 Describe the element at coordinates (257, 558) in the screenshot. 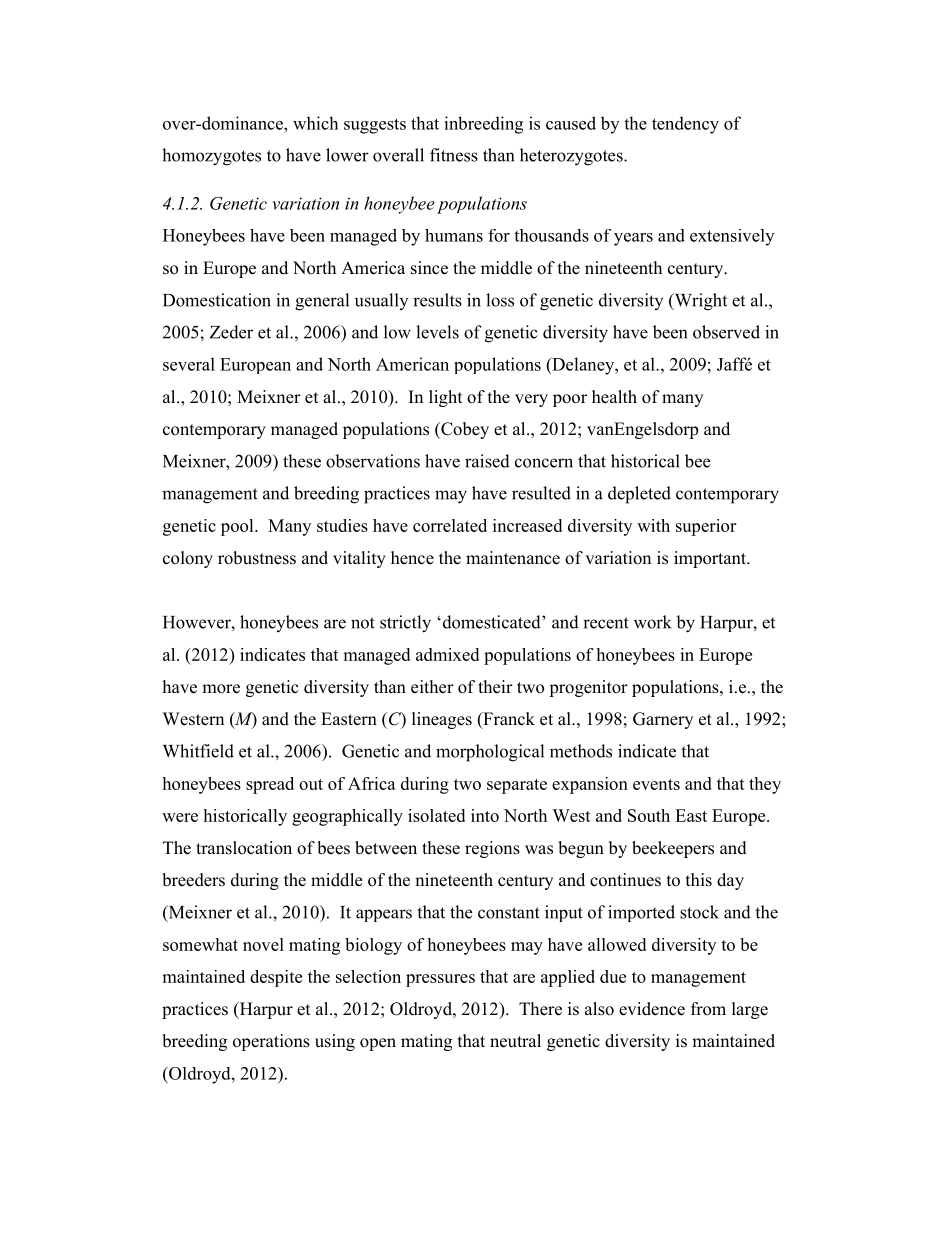

I see `robustness` at that location.
